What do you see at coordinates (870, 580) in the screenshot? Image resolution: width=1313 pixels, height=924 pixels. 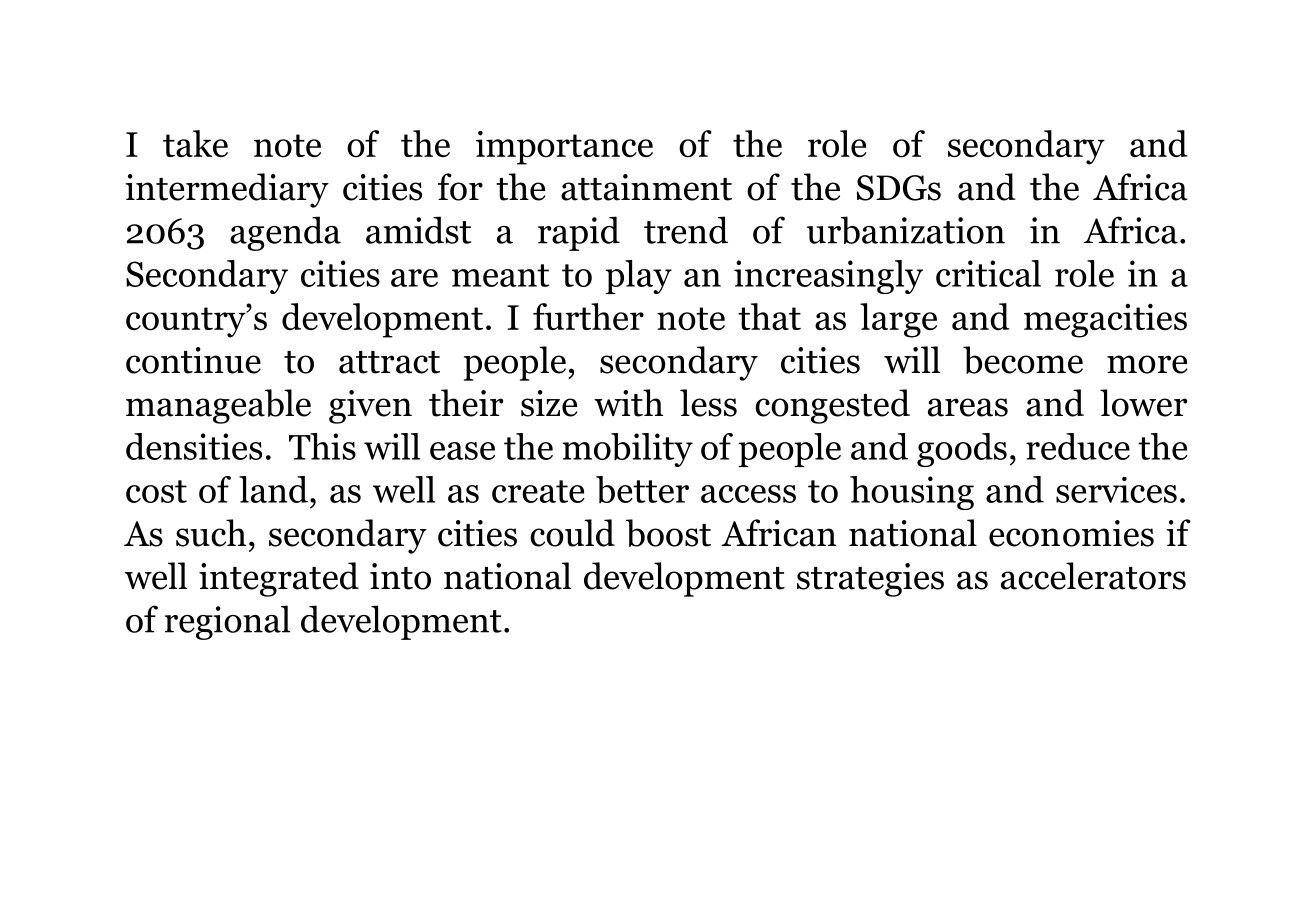 I see `strategies` at bounding box center [870, 580].
